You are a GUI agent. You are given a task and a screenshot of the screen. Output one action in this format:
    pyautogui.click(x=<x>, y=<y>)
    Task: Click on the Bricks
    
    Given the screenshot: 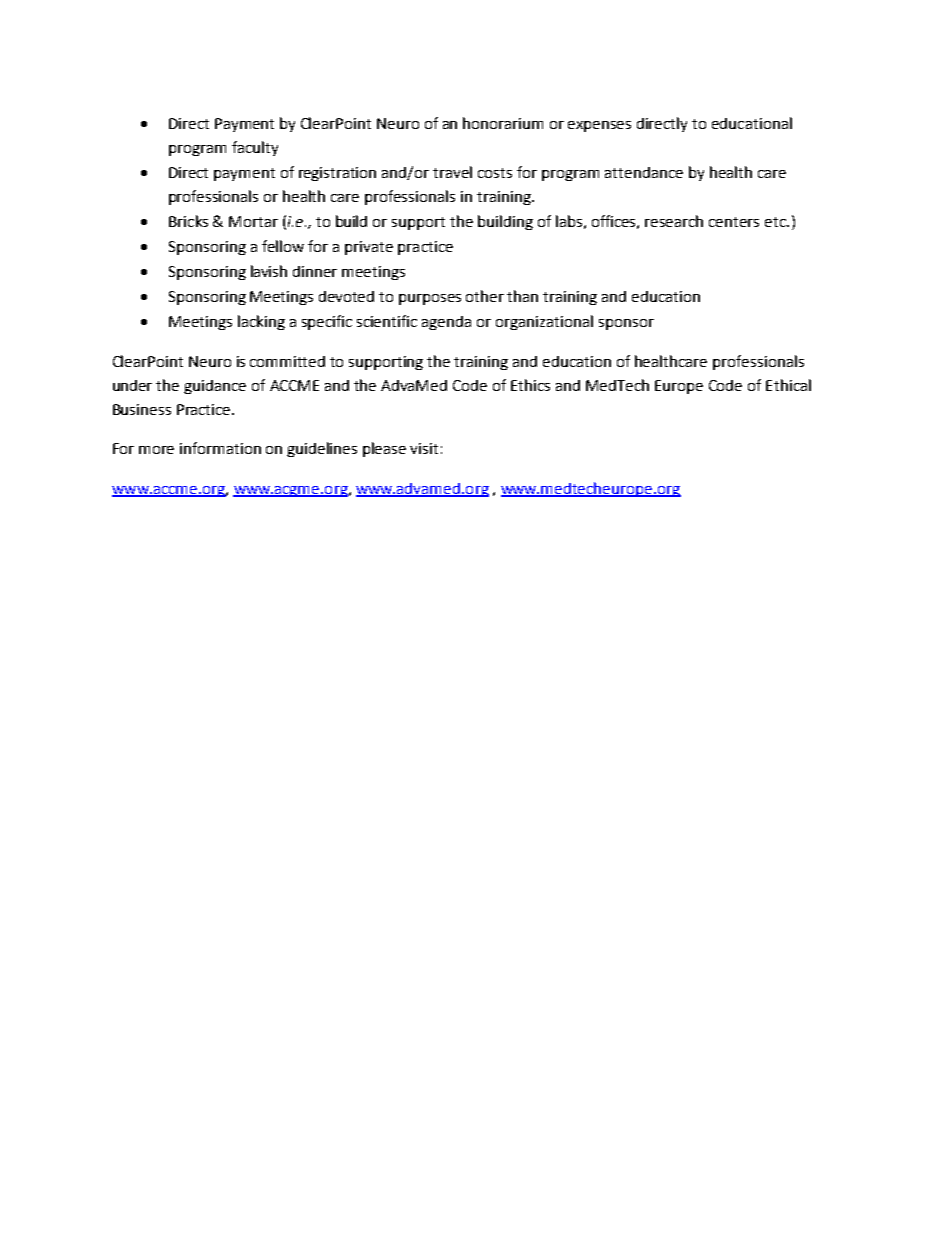 What is the action you would take?
    pyautogui.click(x=188, y=221)
